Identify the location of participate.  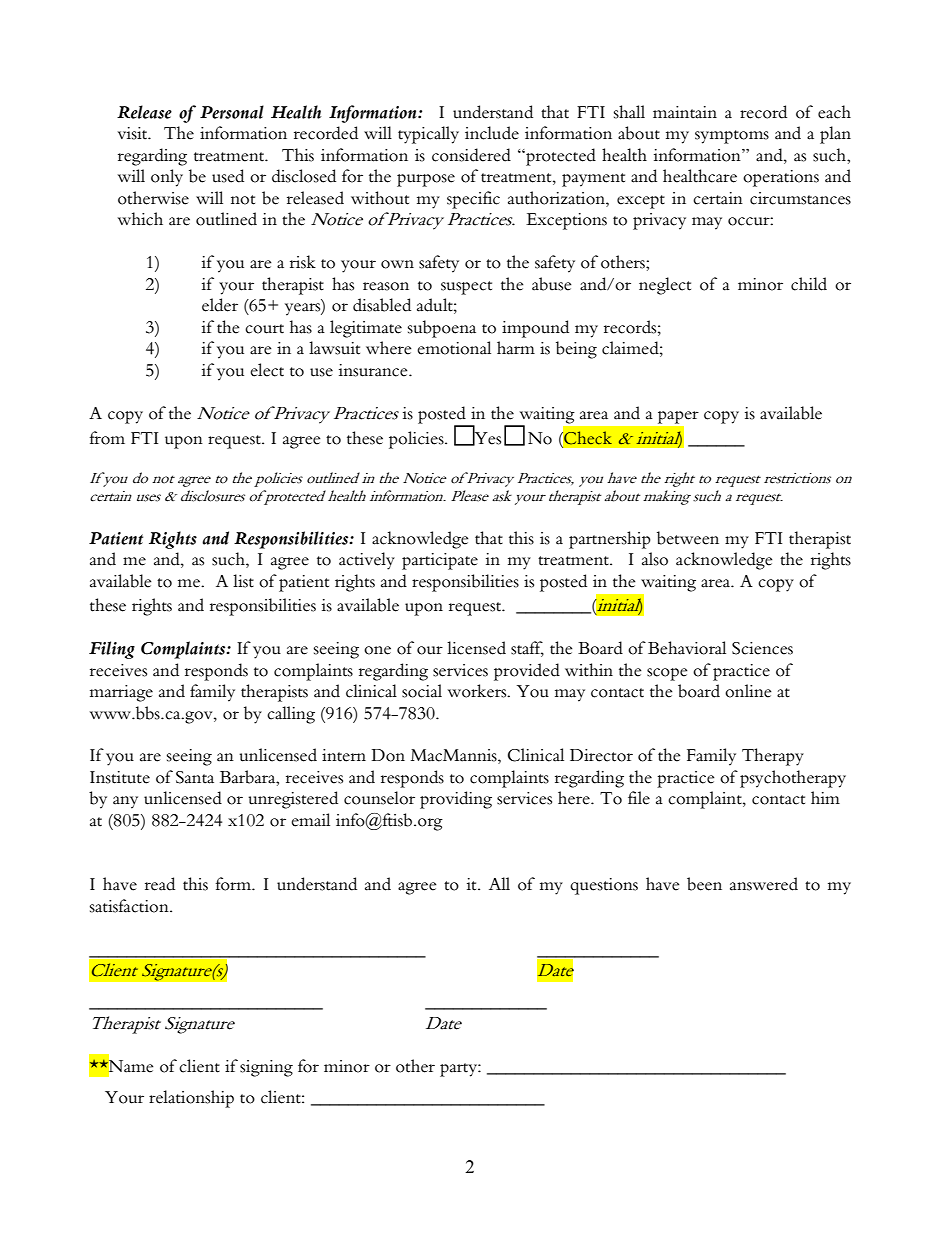
(440, 561).
